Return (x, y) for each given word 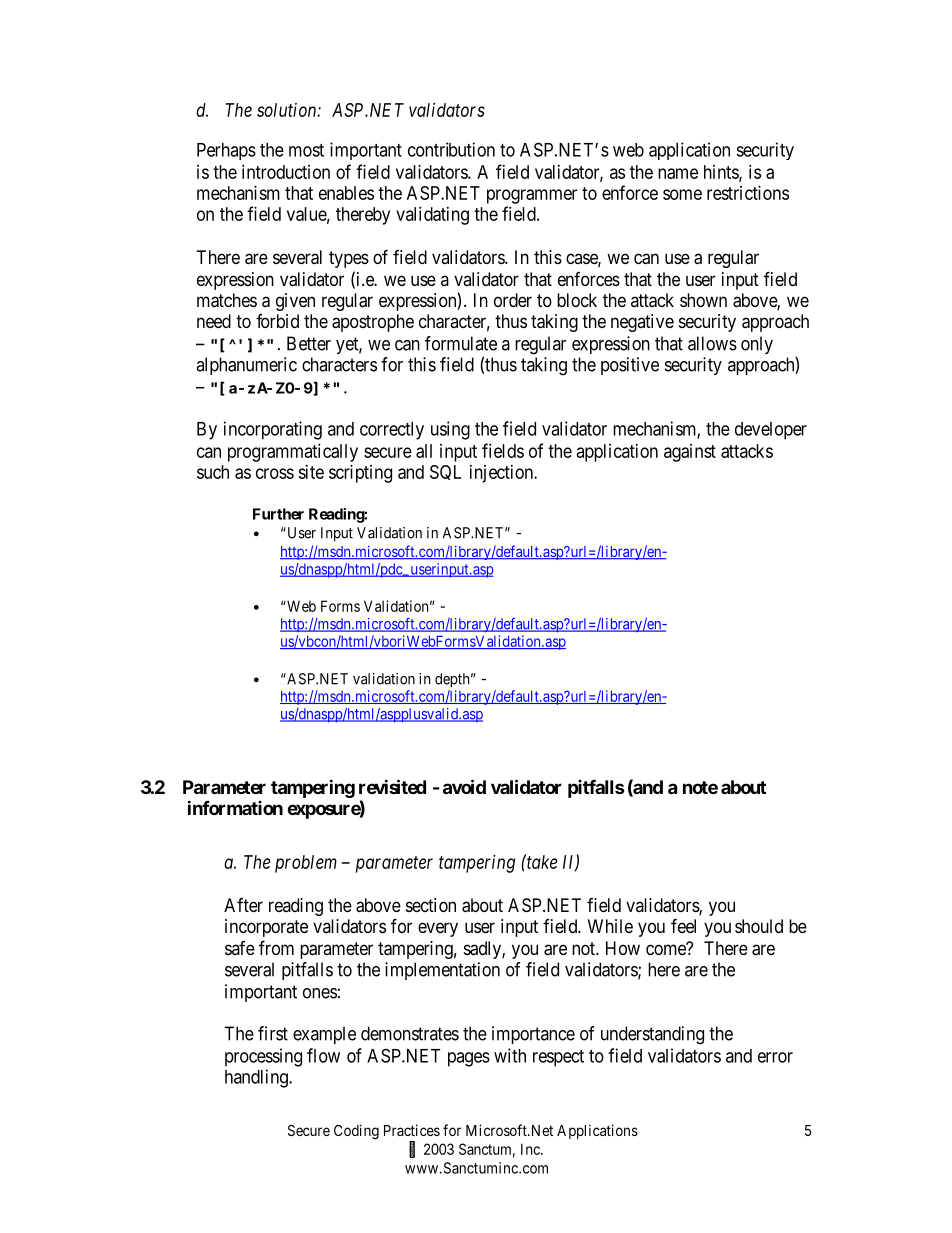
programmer (532, 196)
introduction (286, 172)
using (450, 430)
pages (469, 1059)
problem (306, 864)
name (678, 173)
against (690, 453)
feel (683, 925)
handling (257, 1078)
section (431, 905)
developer (771, 431)
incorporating (273, 430)
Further (278, 514)
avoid (464, 786)
